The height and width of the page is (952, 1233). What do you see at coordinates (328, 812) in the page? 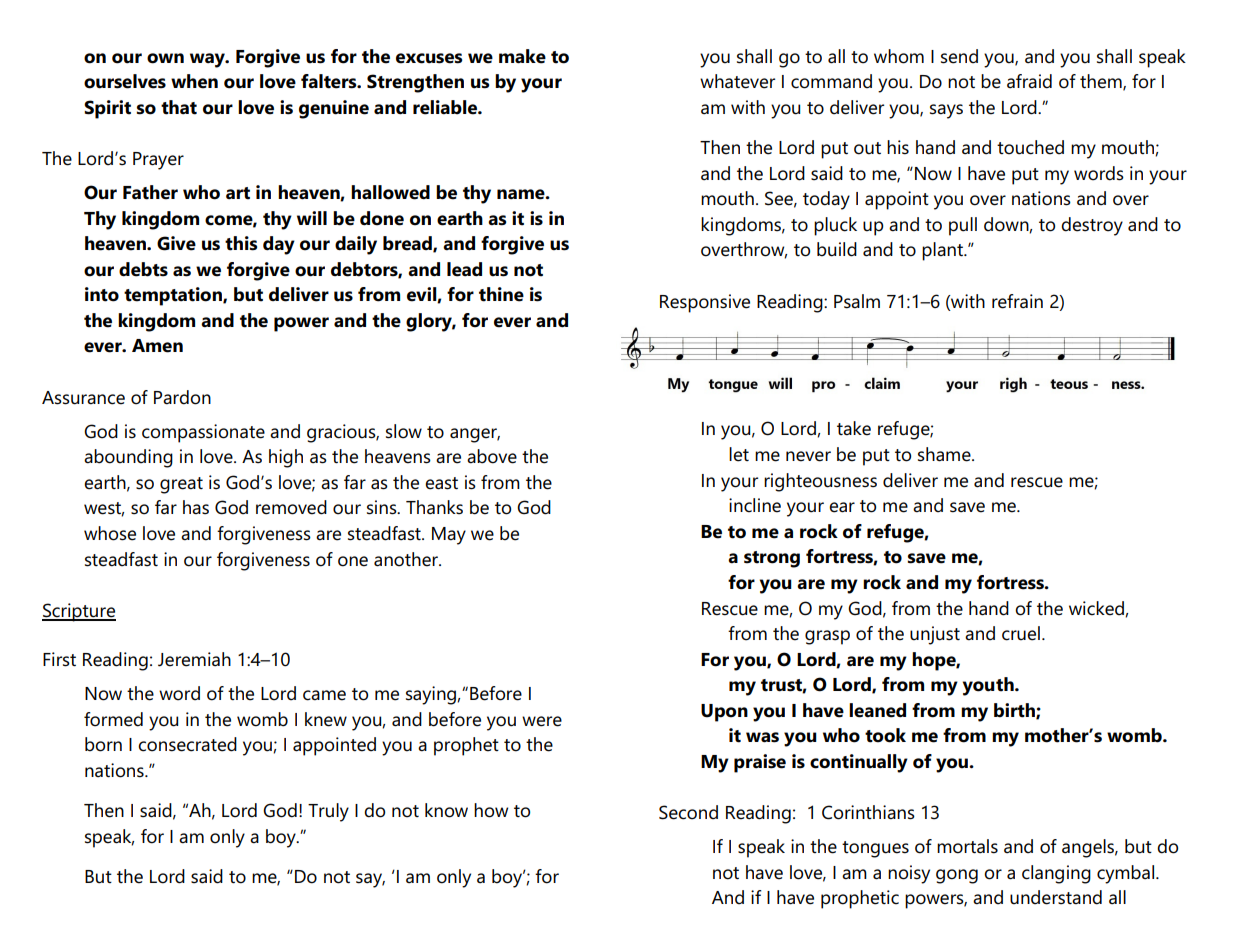
I see `Truly` at bounding box center [328, 812].
